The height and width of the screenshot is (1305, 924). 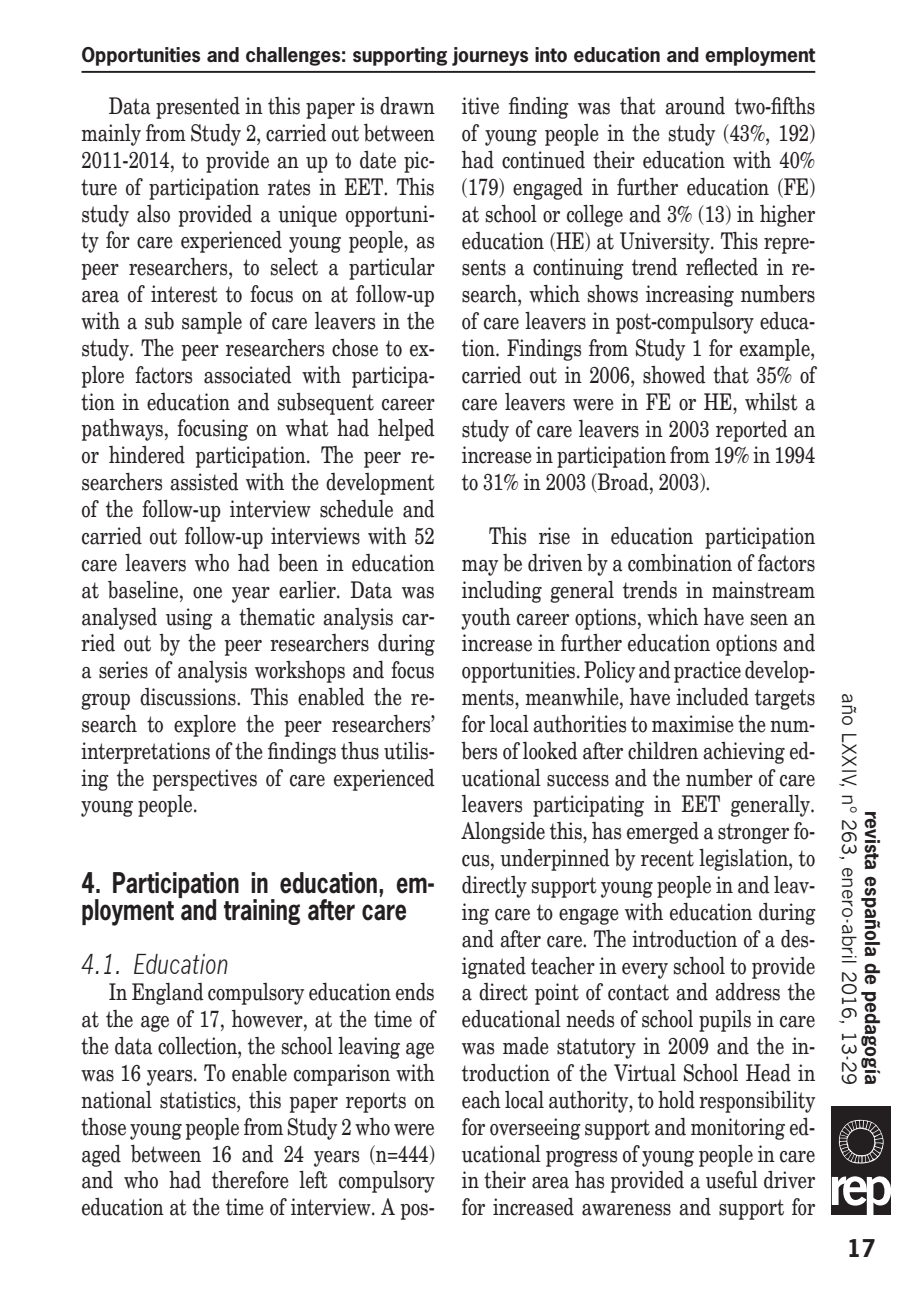 I want to click on practice, so click(x=707, y=672).
